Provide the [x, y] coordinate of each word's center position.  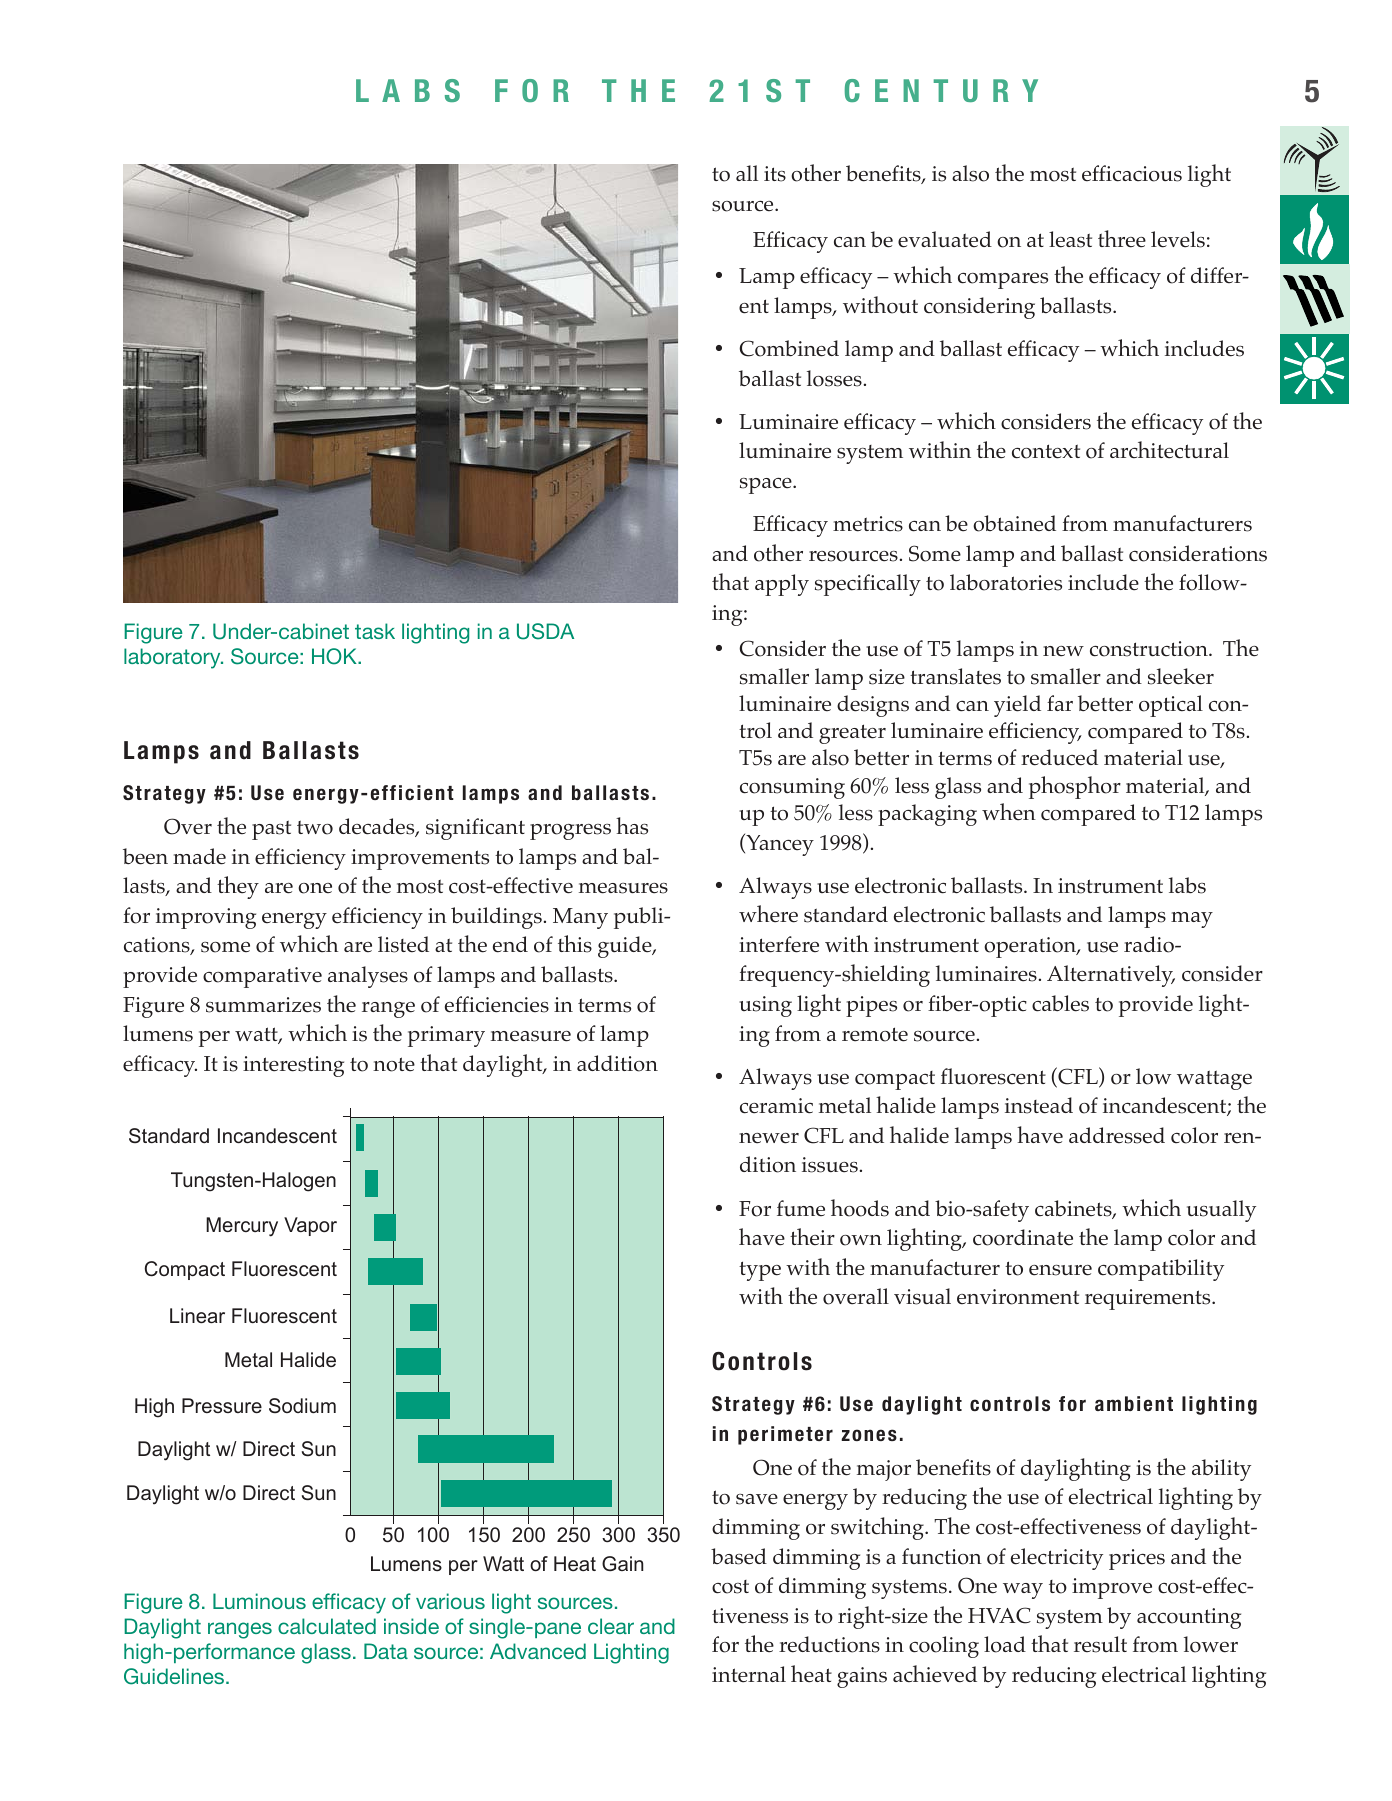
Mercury [242, 1227]
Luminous [259, 1601]
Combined [789, 348]
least [1070, 239]
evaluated [945, 239]
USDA [545, 631]
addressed [1117, 1135]
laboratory [173, 658]
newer [769, 1138]
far [1060, 703]
